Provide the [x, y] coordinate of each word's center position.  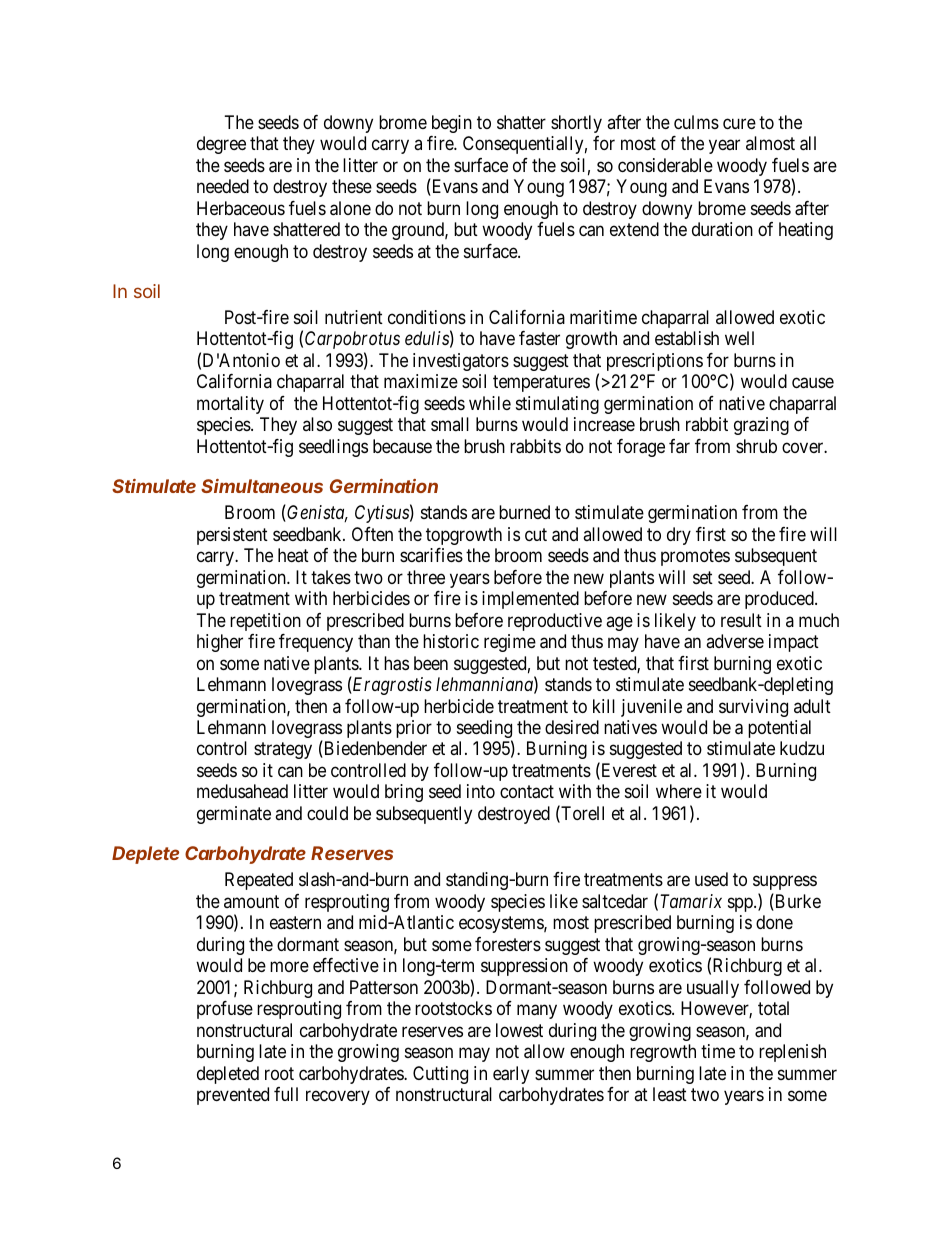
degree [221, 145]
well [739, 338]
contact [527, 792]
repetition [265, 622]
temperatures [541, 384]
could [327, 813]
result [741, 620]
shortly [576, 124]
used [711, 879]
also [317, 424]
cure [739, 123]
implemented [530, 600]
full [286, 1094]
